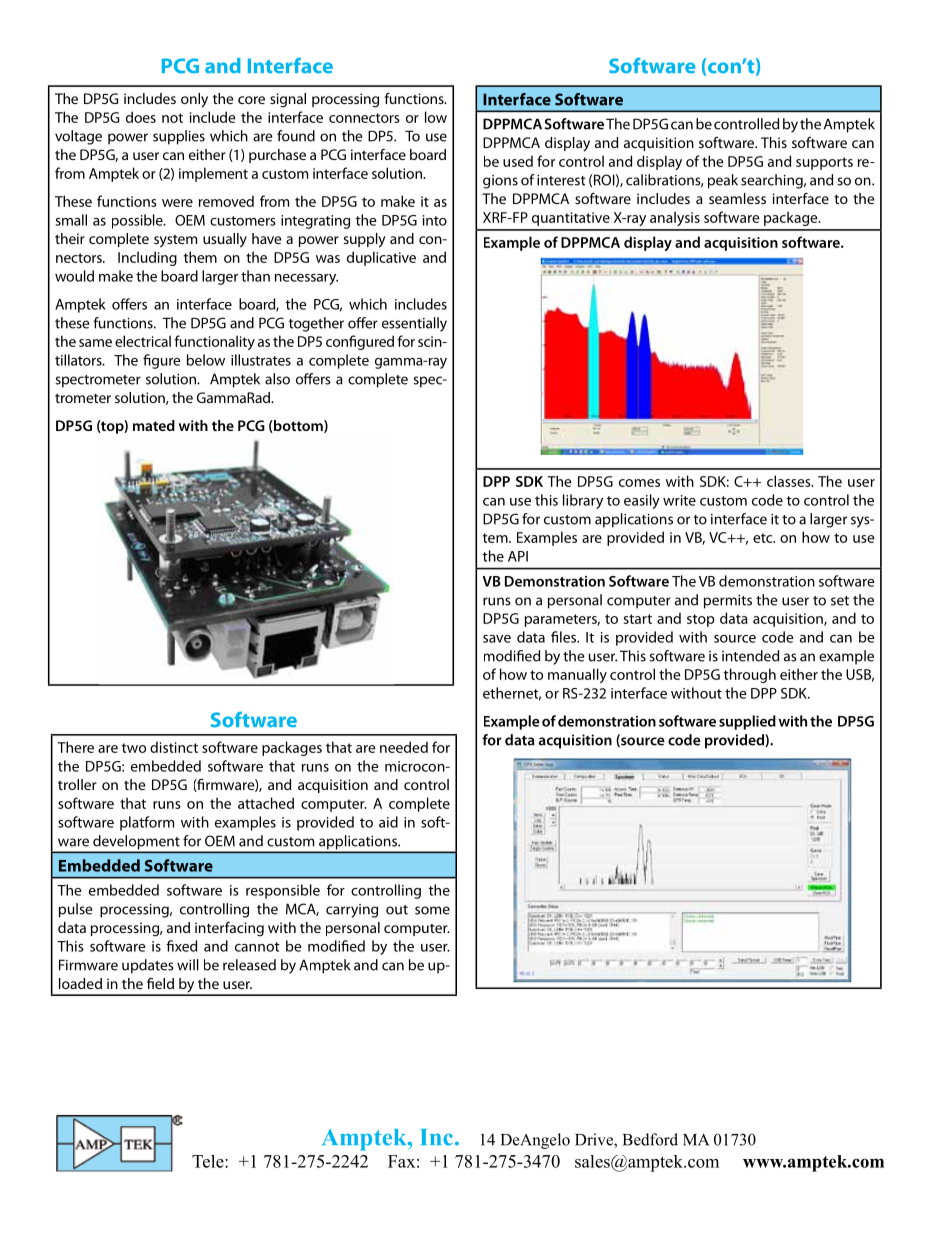 The width and height of the document is (952, 1233). Describe the element at coordinates (723, 181) in the document. I see `peak` at that location.
